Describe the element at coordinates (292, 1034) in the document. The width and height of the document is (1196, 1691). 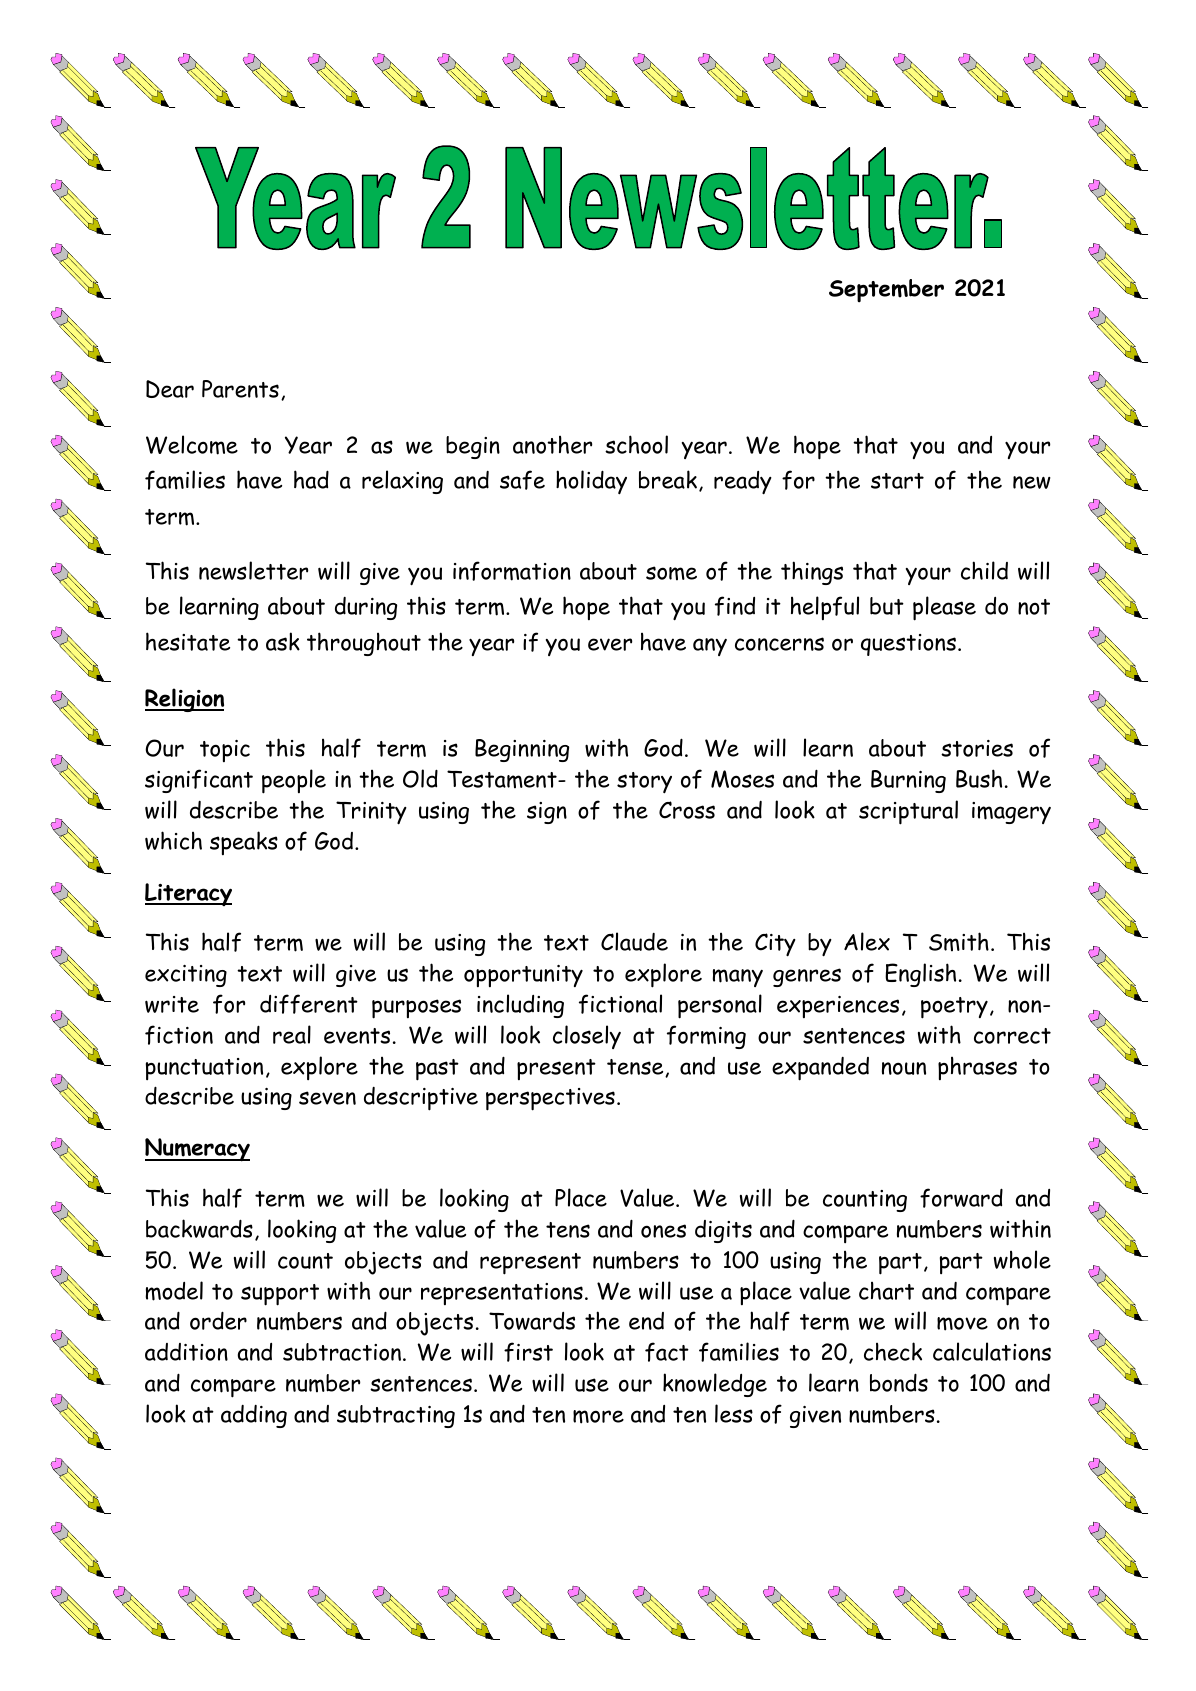
I see `real` at that location.
